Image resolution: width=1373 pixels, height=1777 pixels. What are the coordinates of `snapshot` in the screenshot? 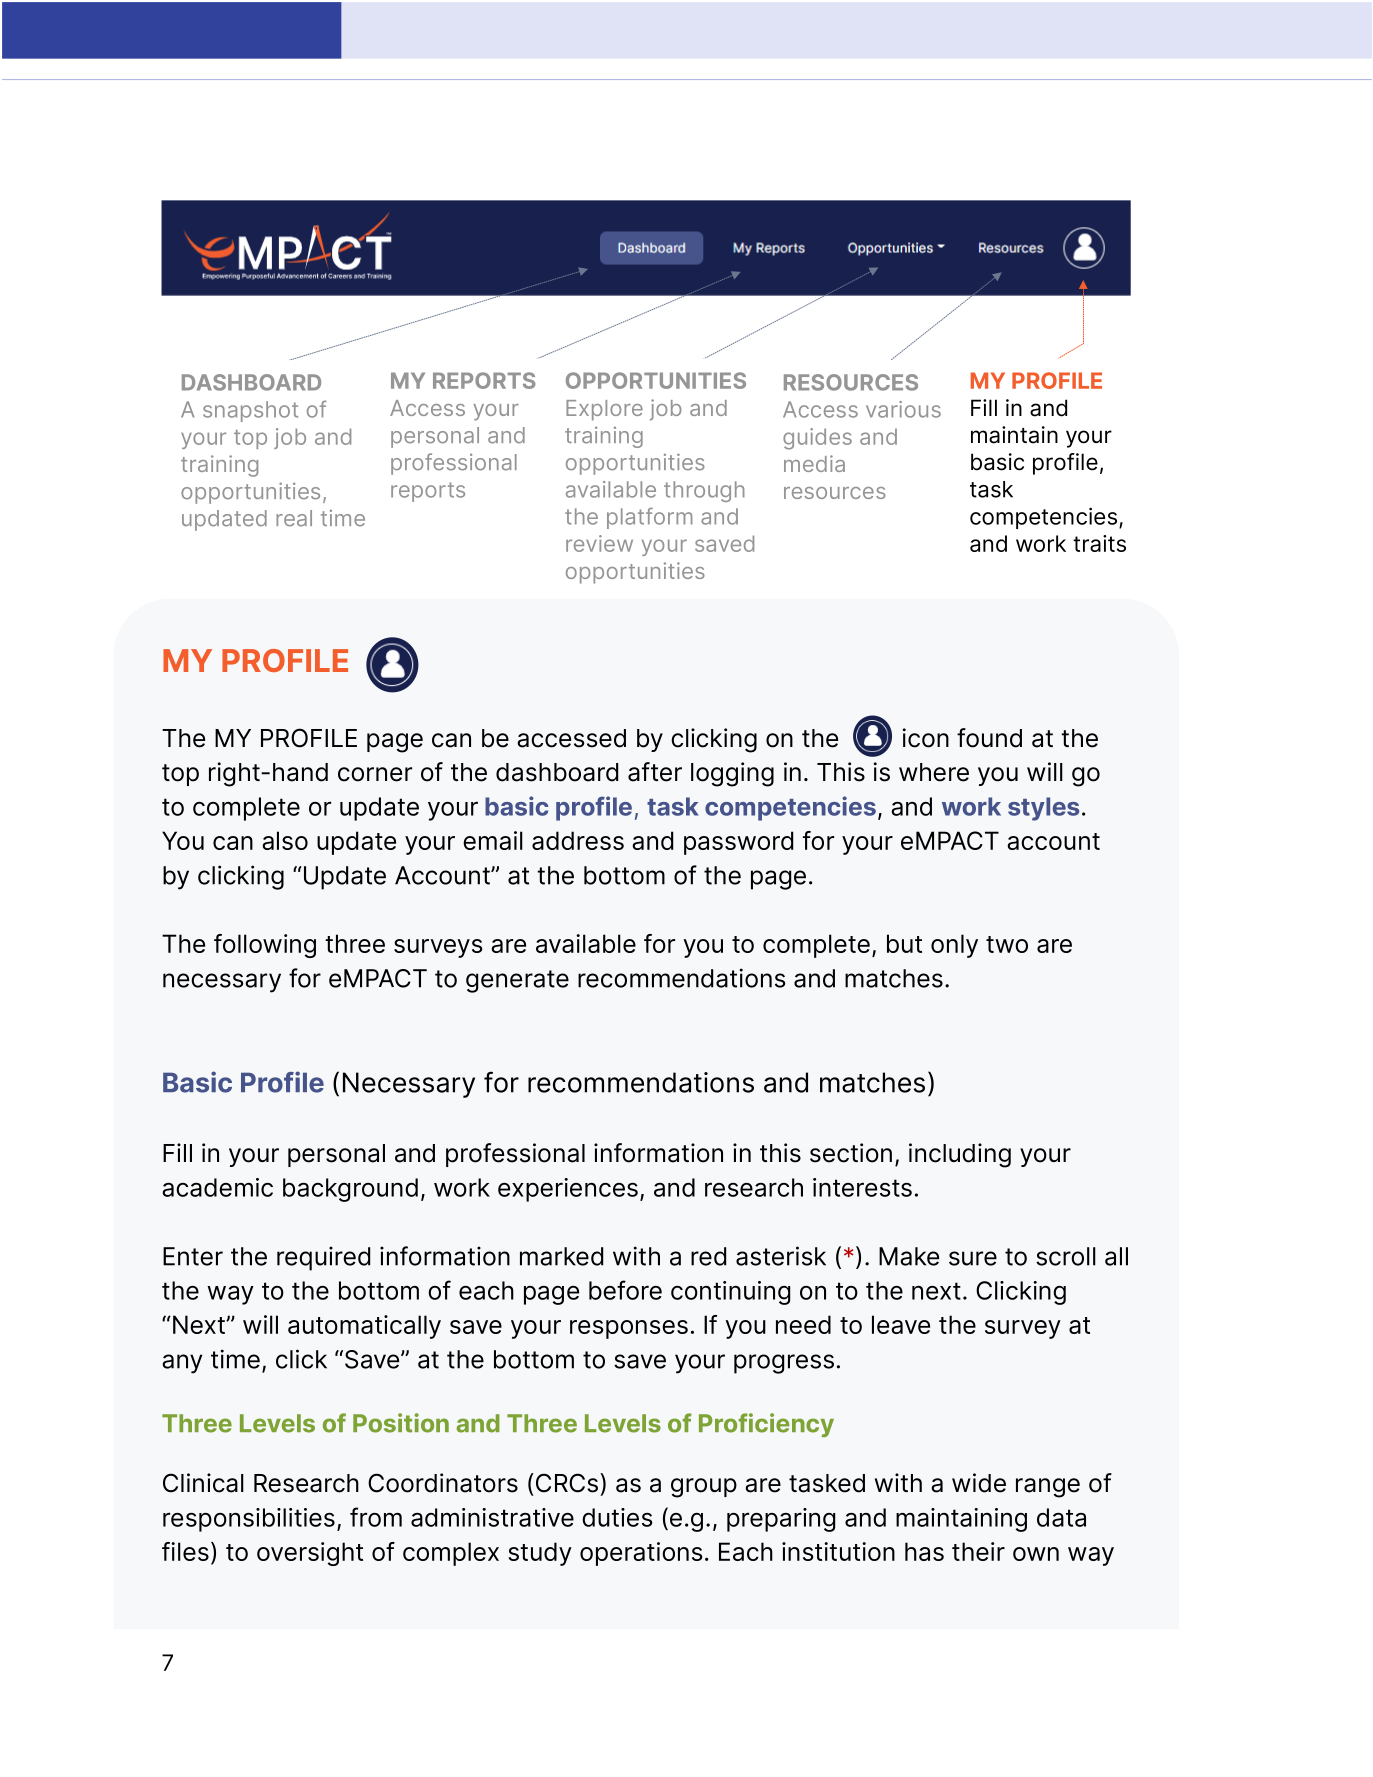 It's located at (250, 411).
